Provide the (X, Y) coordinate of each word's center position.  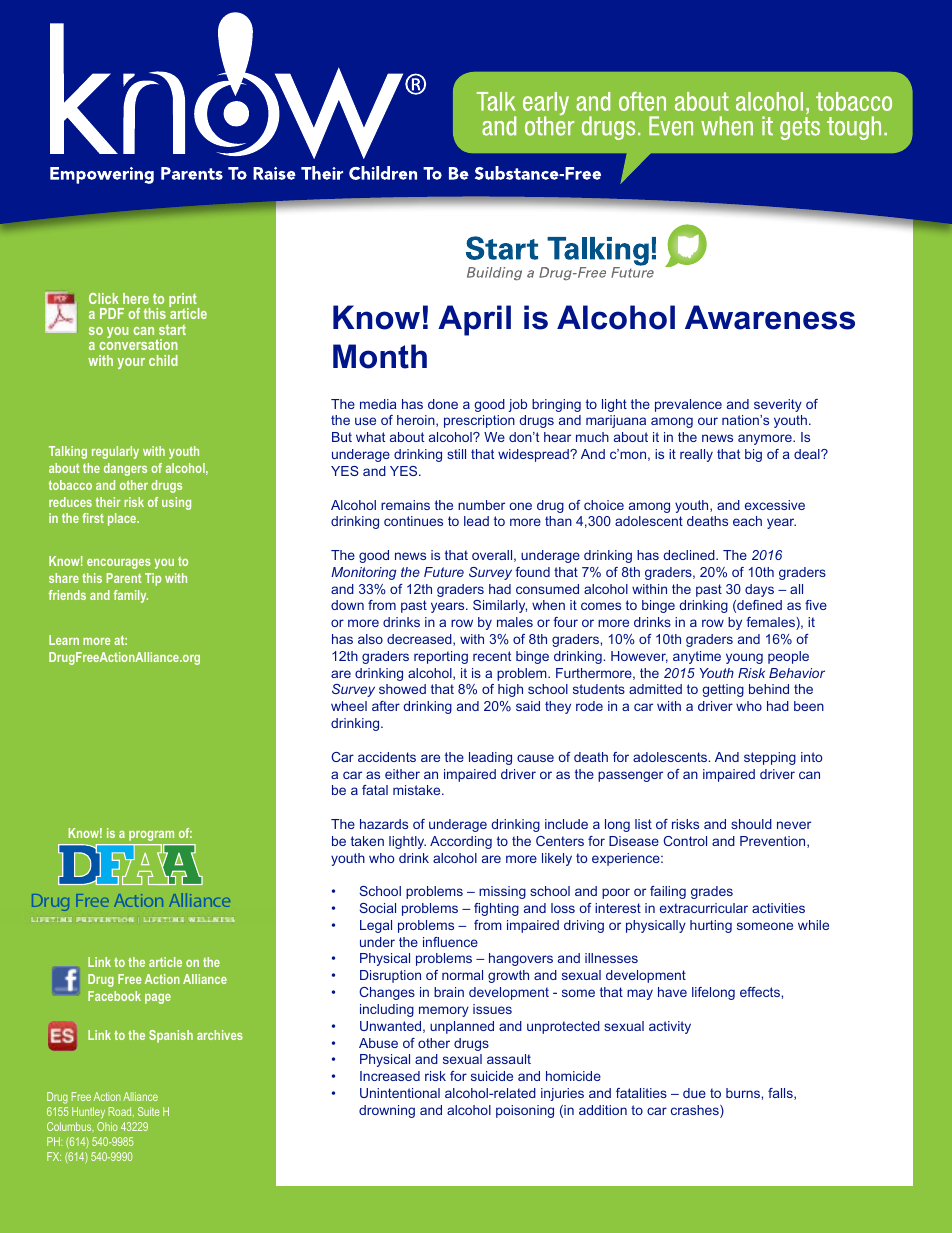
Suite (149, 1111)
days (759, 590)
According (461, 842)
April (474, 320)
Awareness (770, 317)
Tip (153, 579)
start (172, 330)
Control (685, 841)
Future (444, 572)
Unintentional (400, 1093)
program (151, 836)
